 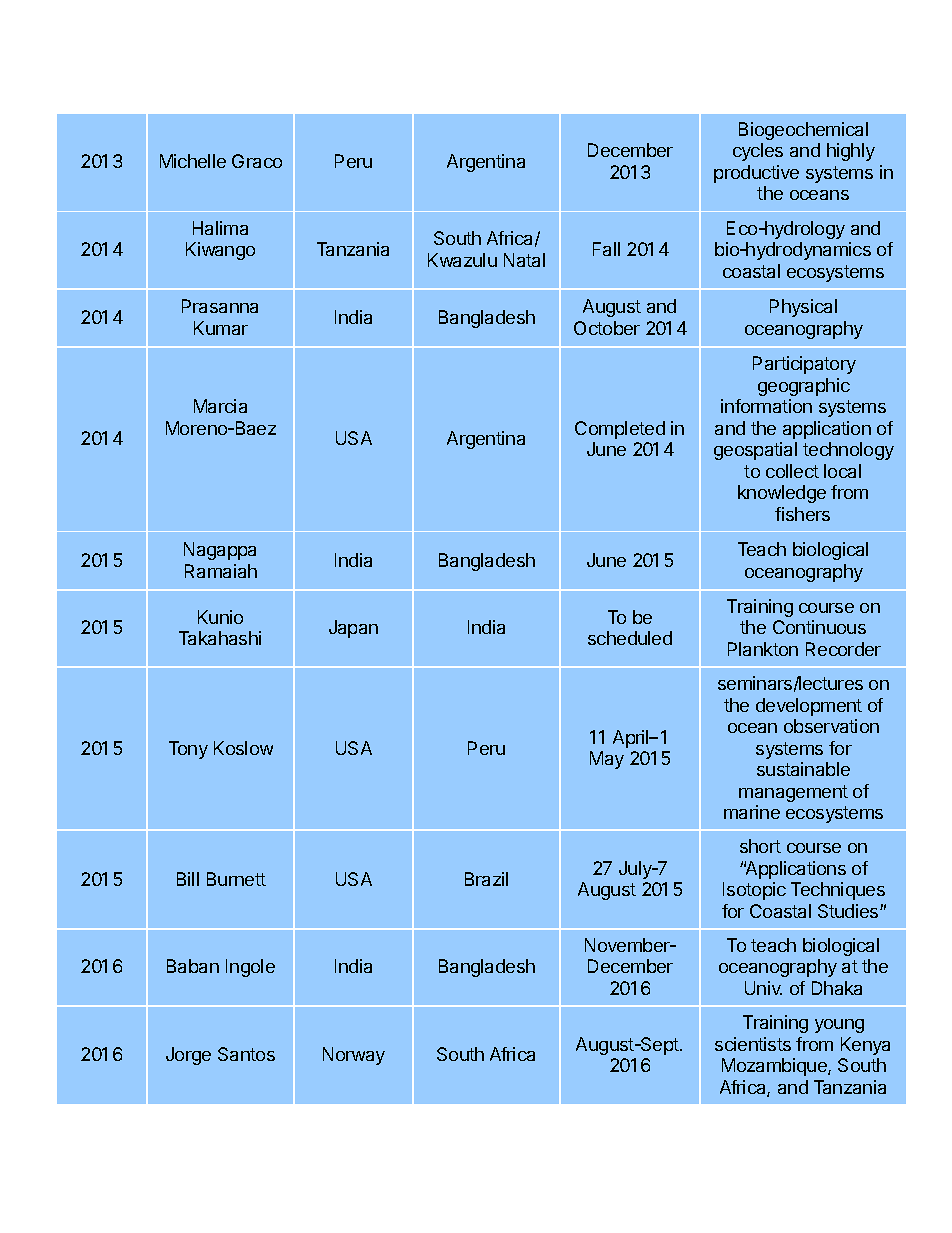 What do you see at coordinates (354, 1056) in the screenshot?
I see `Norway` at bounding box center [354, 1056].
